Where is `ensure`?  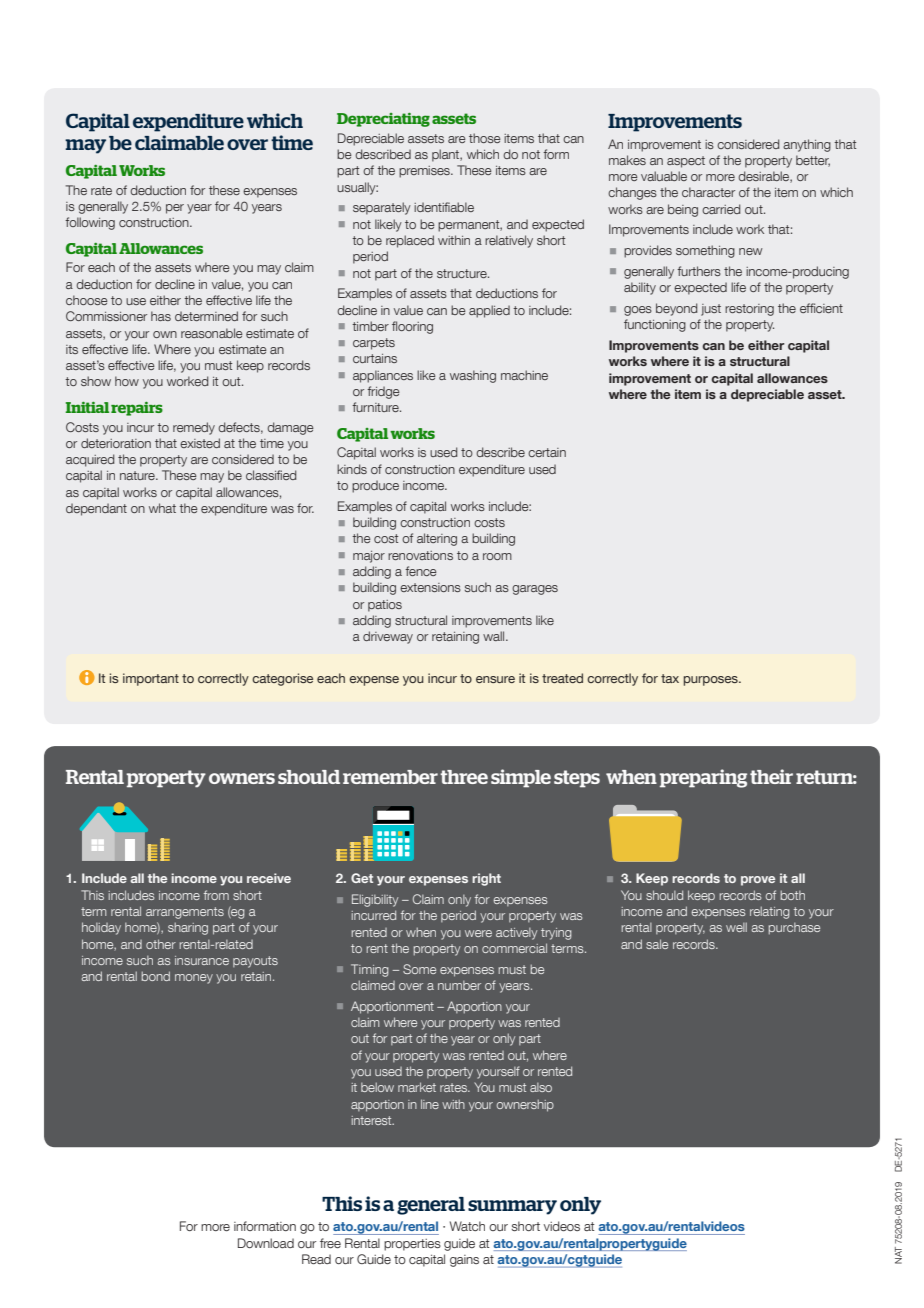
ensure is located at coordinates (495, 679).
